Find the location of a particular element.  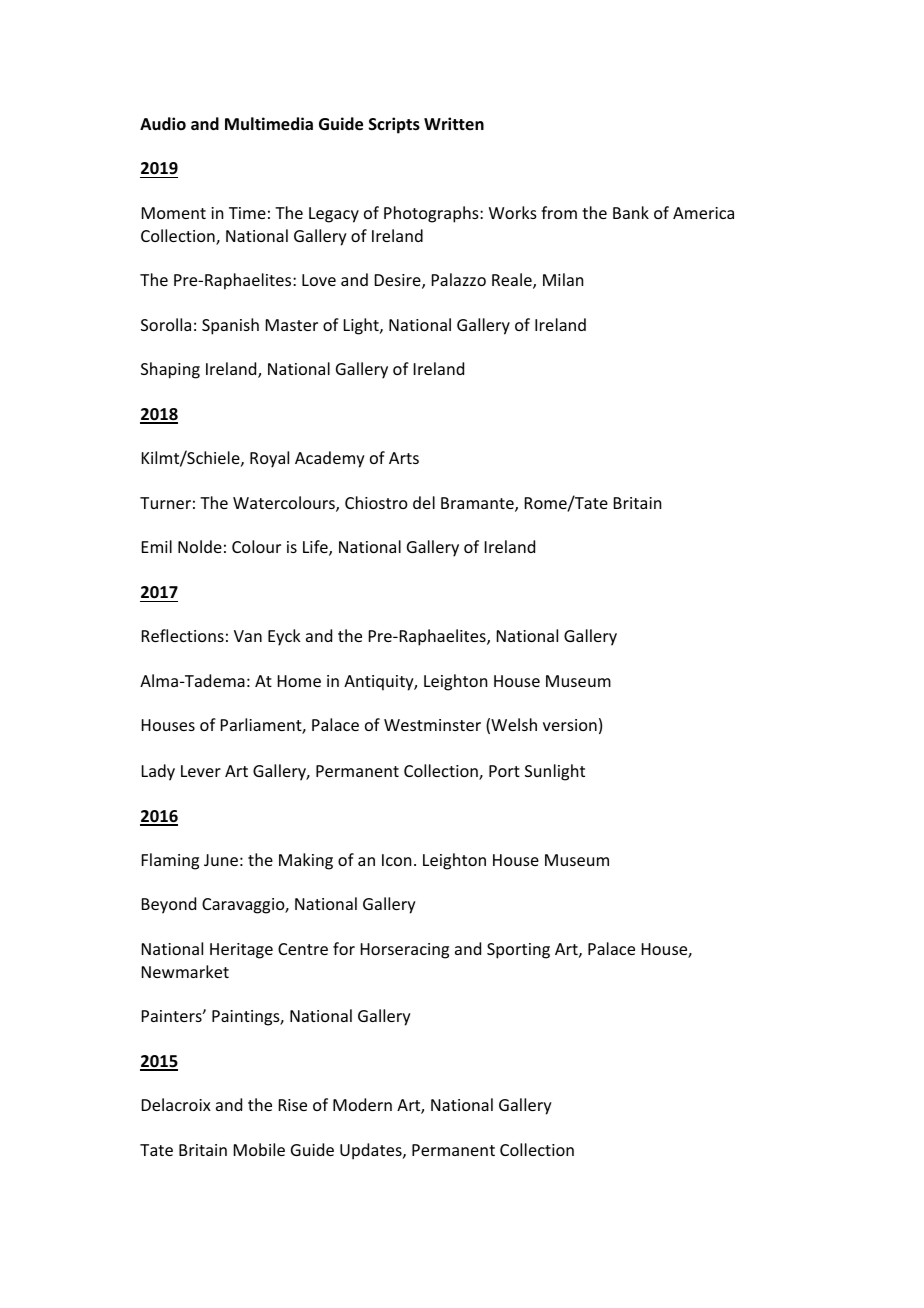

Bank is located at coordinates (631, 212).
